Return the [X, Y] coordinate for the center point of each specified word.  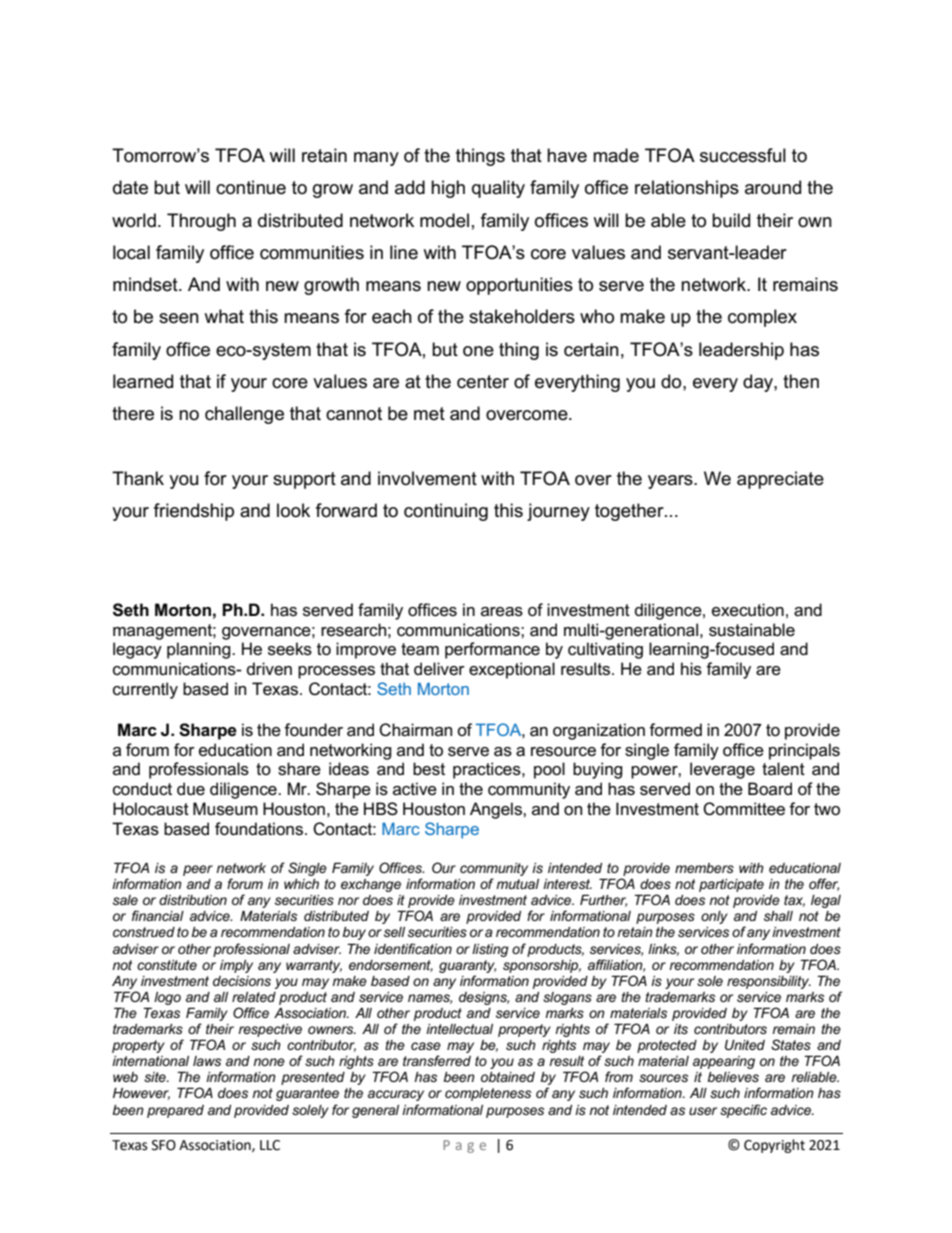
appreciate [780, 480]
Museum [225, 809]
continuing [446, 512]
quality [498, 189]
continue [251, 187]
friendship [194, 512]
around [773, 187]
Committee [744, 809]
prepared [175, 1111]
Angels [497, 810]
